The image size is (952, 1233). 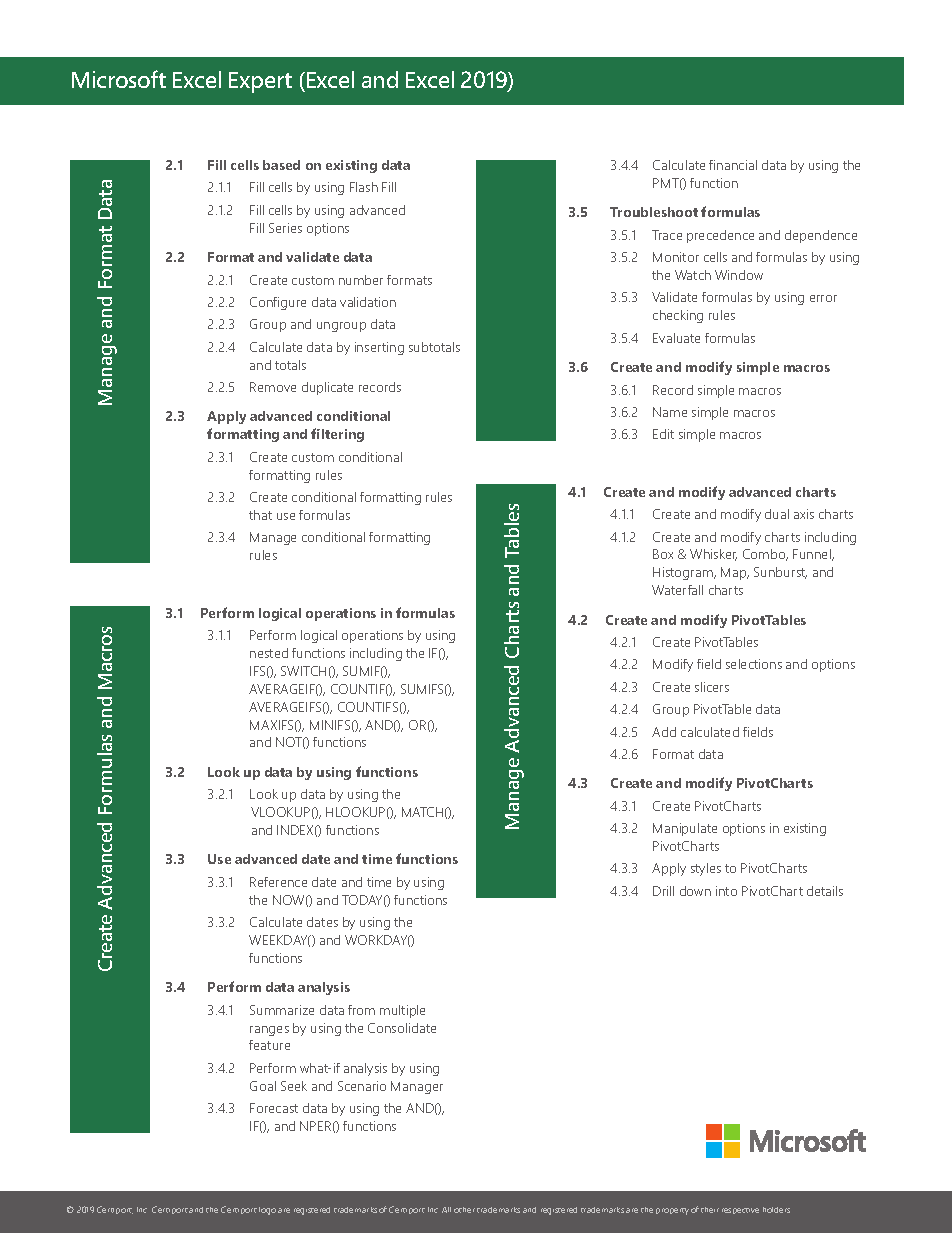 What do you see at coordinates (402, 1011) in the screenshot?
I see `multiple` at bounding box center [402, 1011].
